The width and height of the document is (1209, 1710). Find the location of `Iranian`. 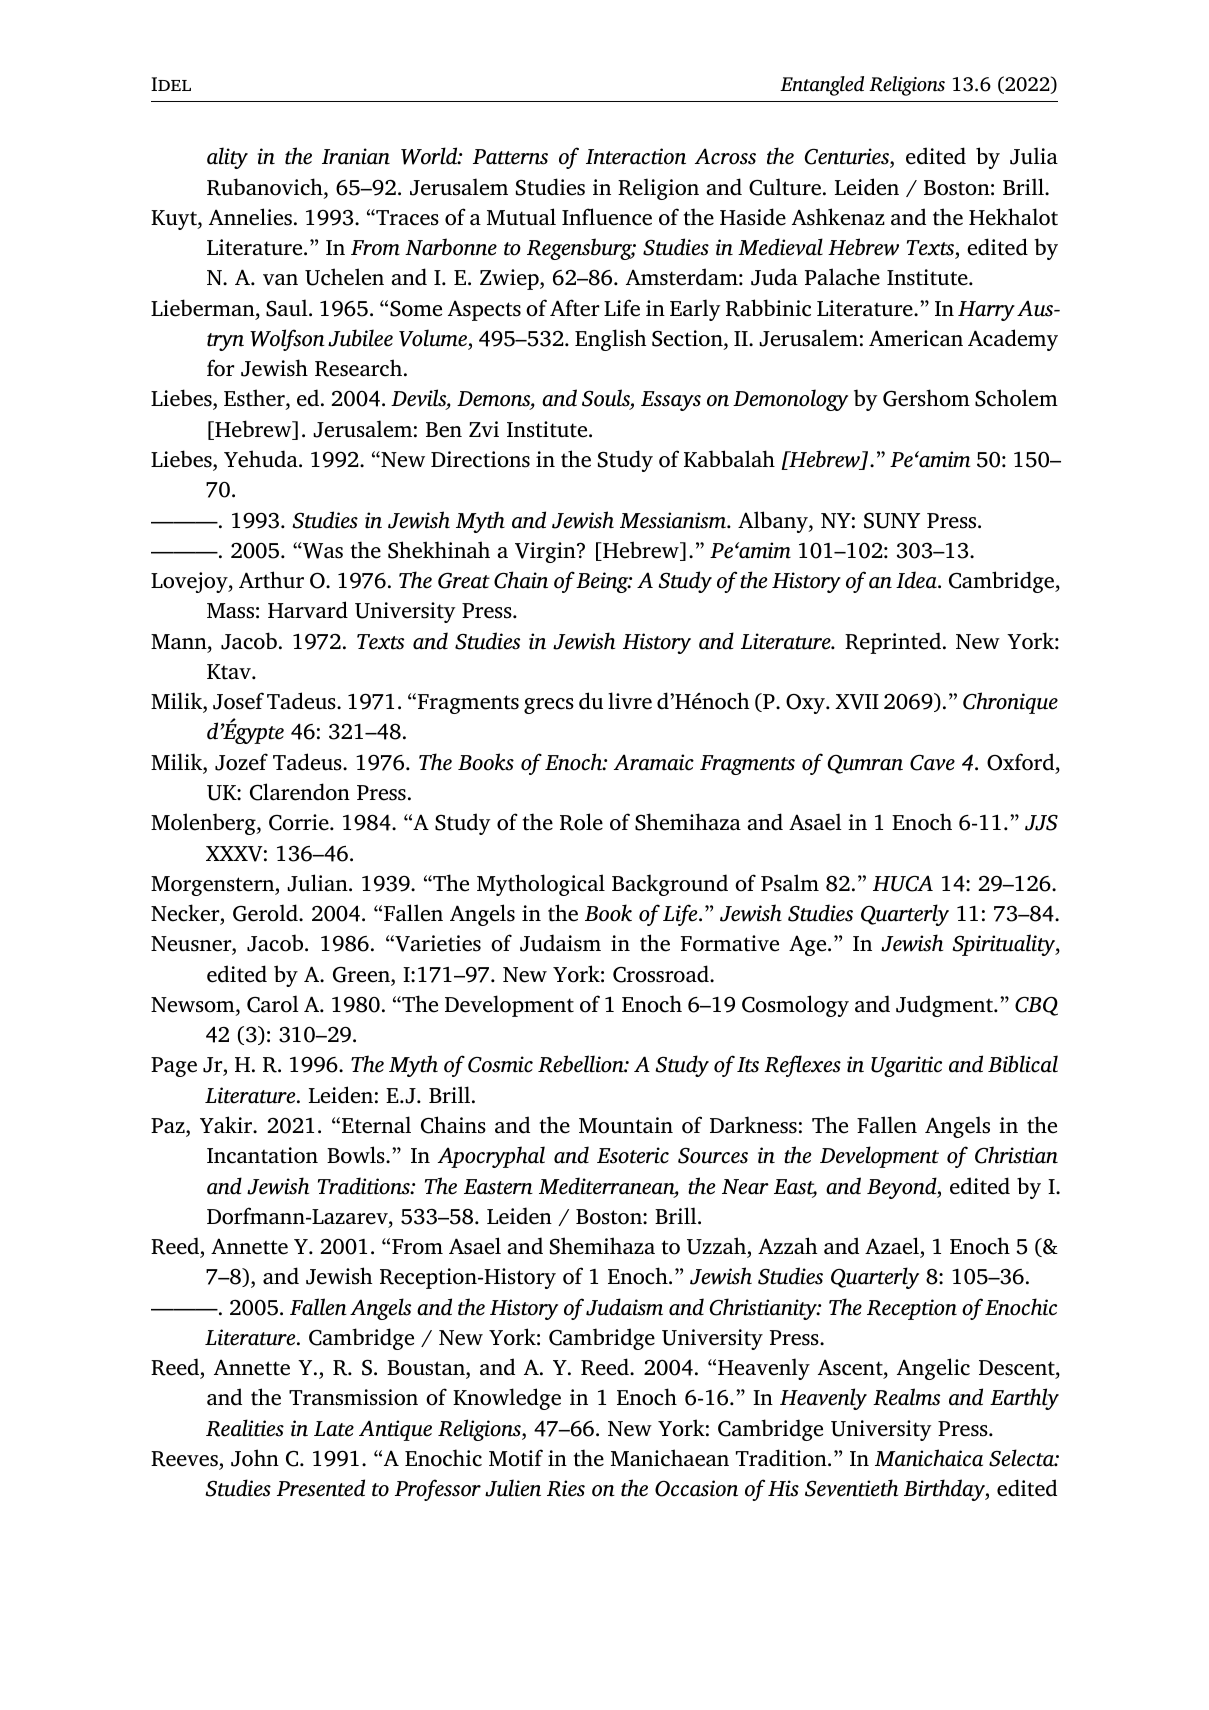

Iranian is located at coordinates (356, 156).
